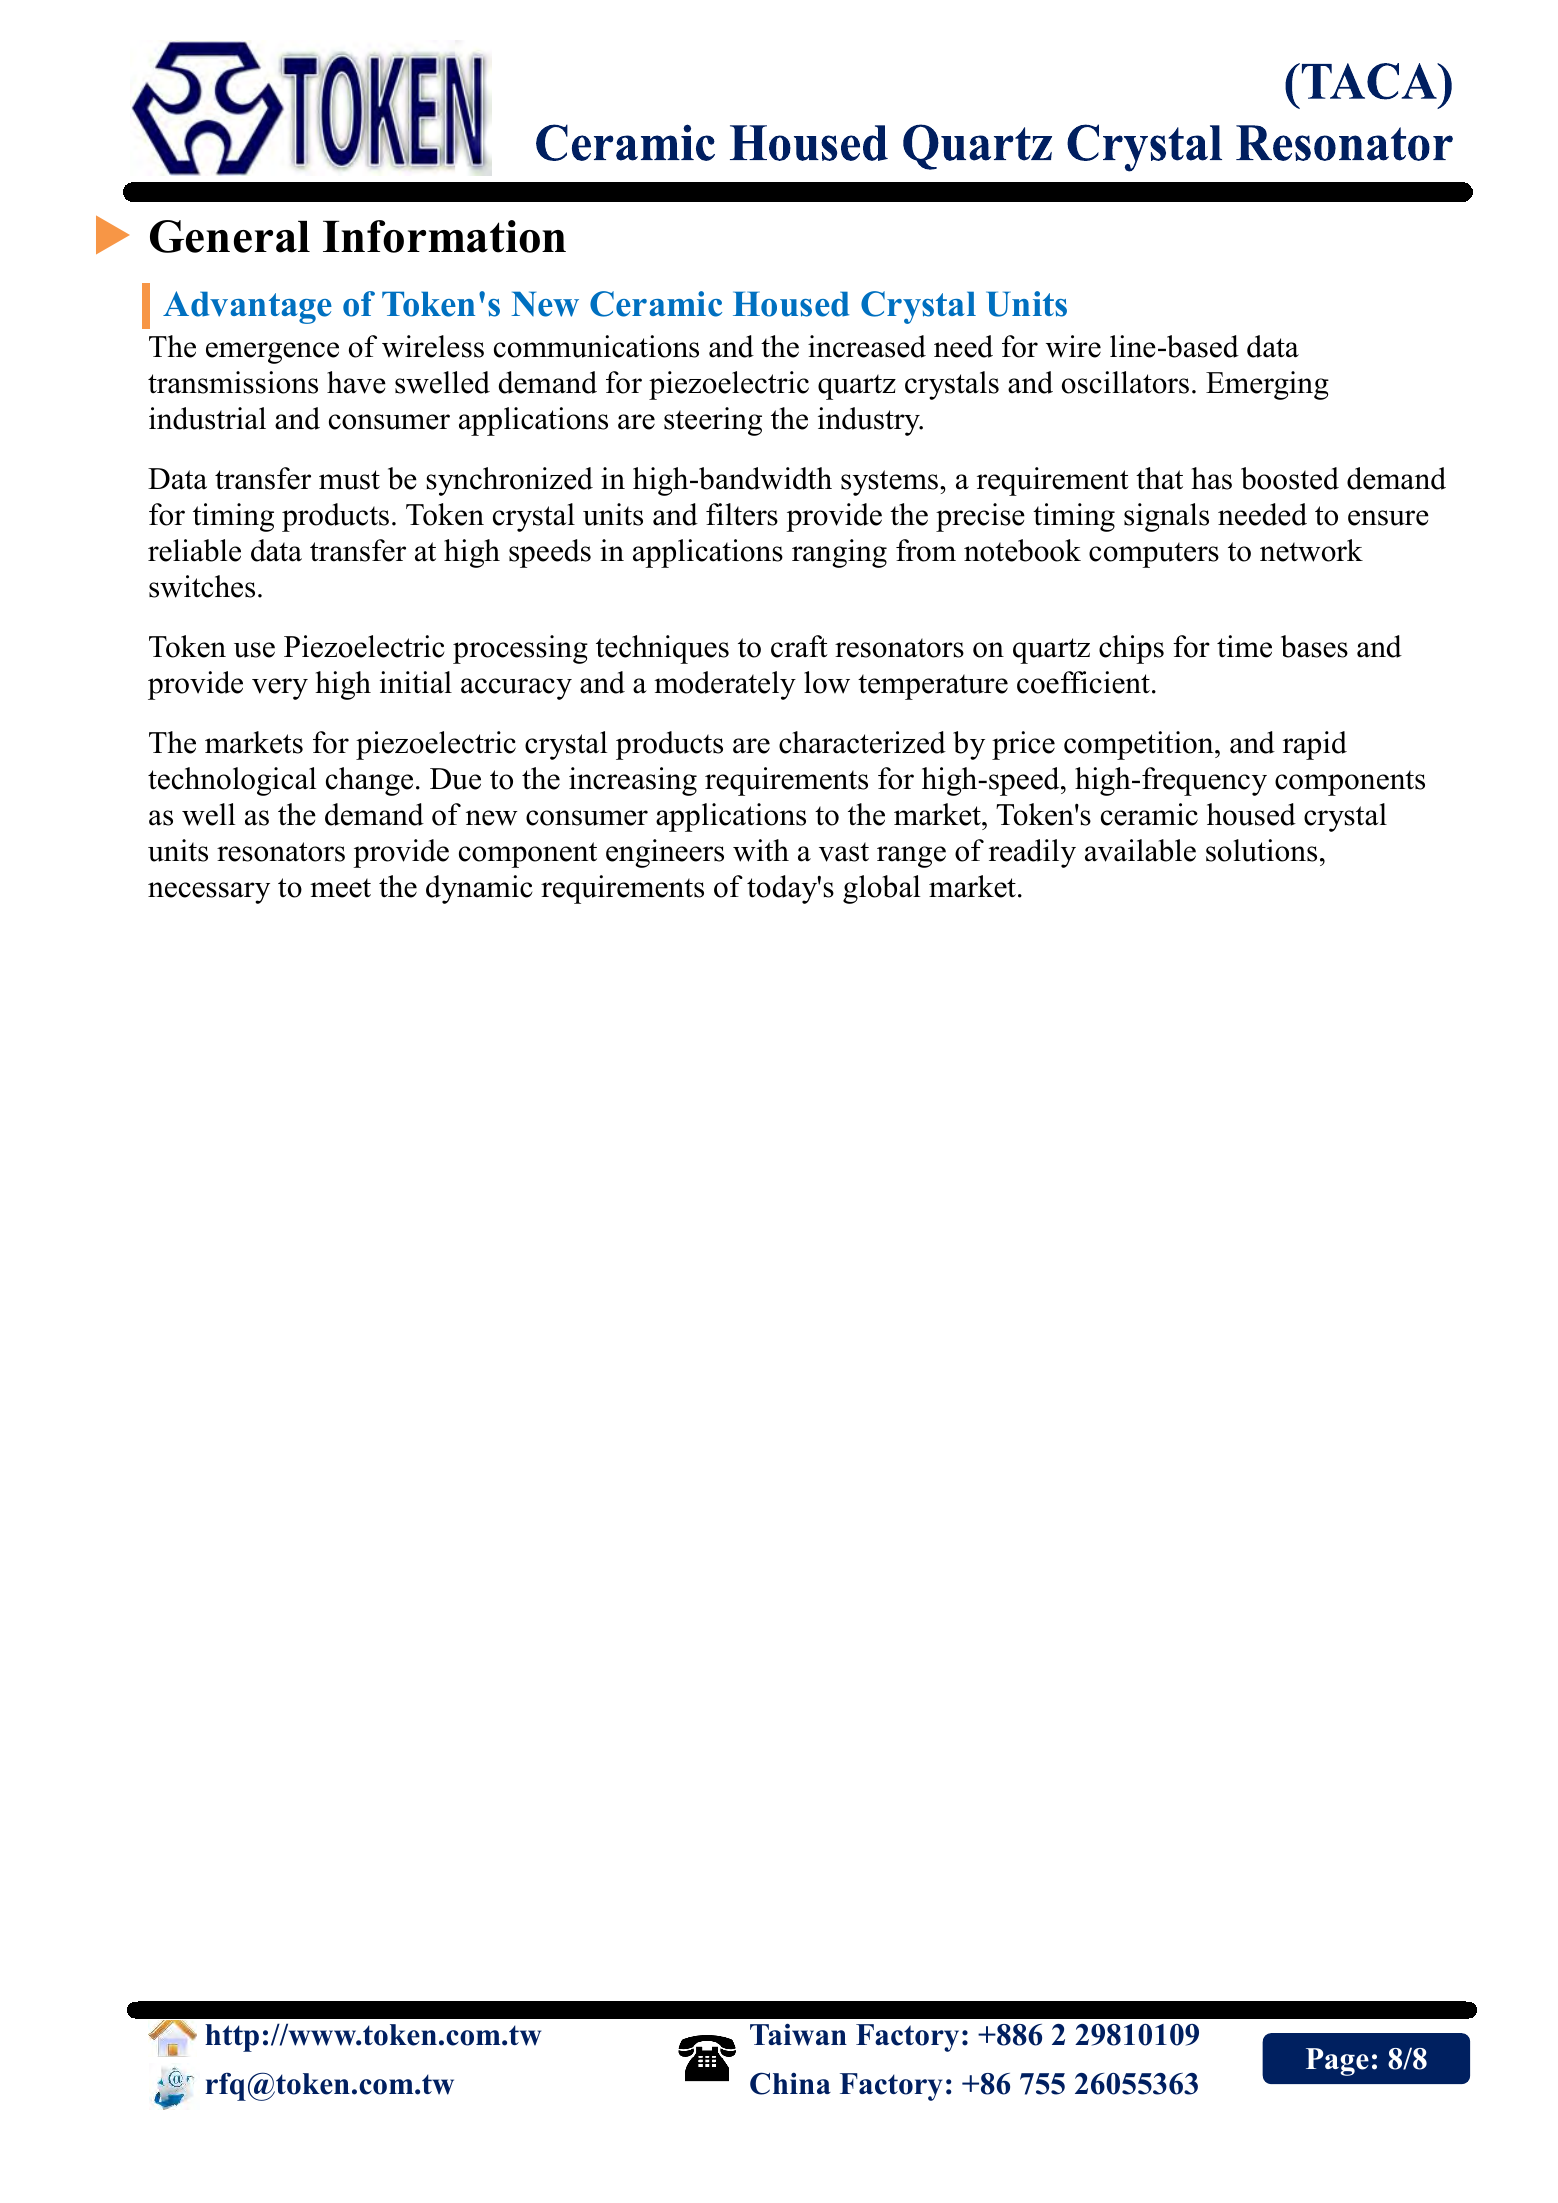 This document has width=1558, height=2203. Describe the element at coordinates (340, 888) in the document. I see `meet` at that location.
